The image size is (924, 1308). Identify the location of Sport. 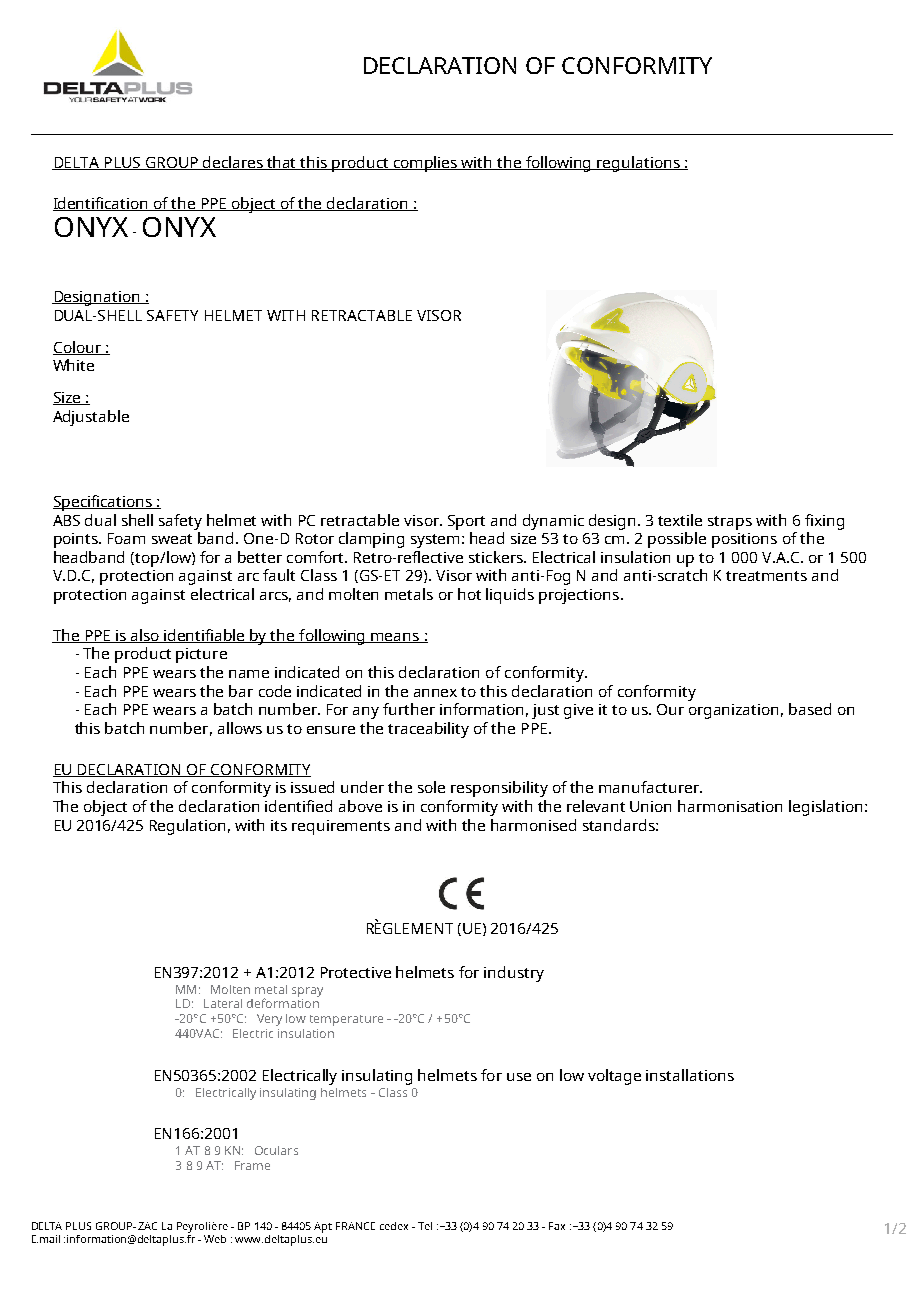
(466, 522).
